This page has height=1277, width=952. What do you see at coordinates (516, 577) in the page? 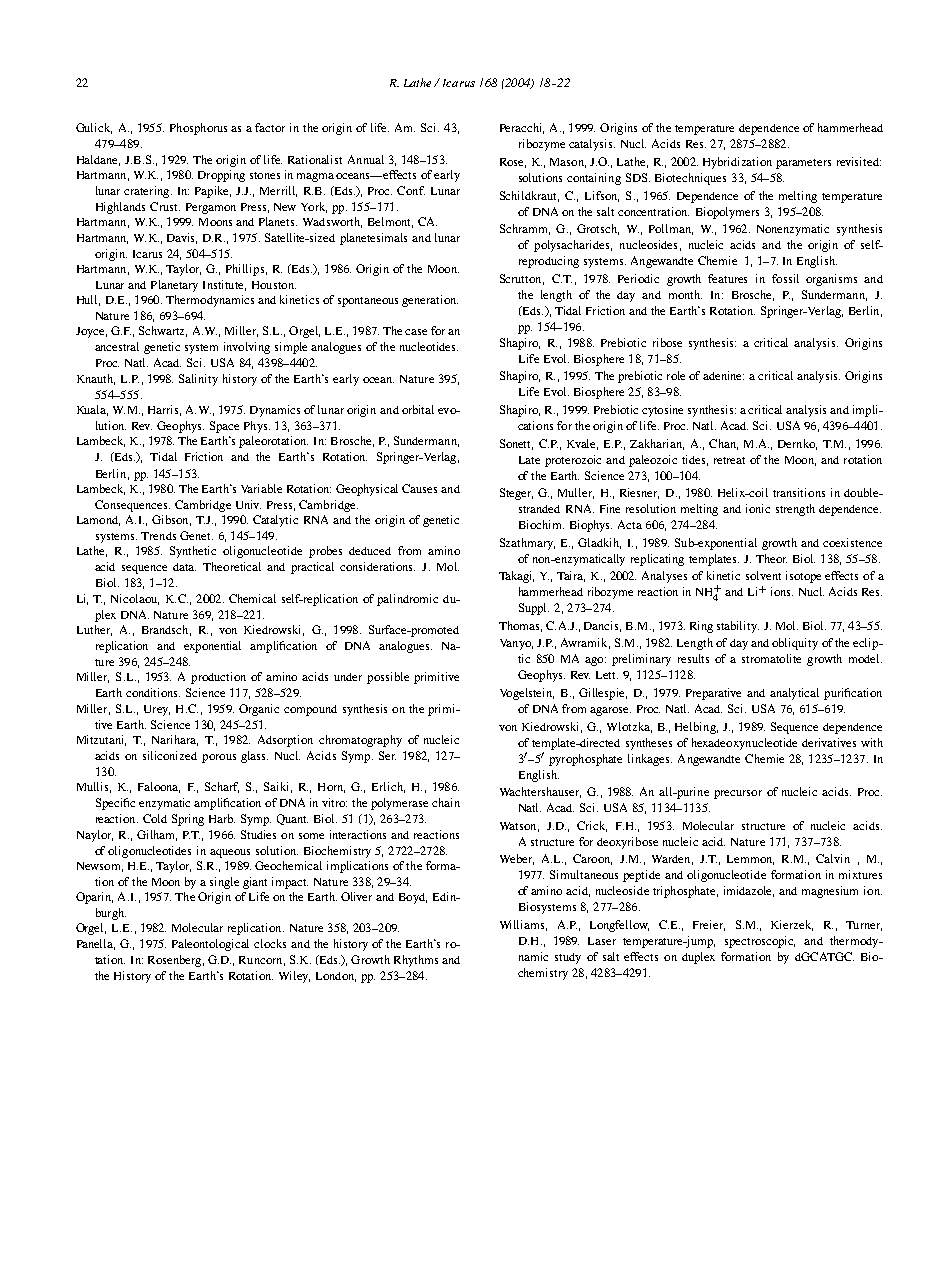
I see `Takagi` at bounding box center [516, 577].
